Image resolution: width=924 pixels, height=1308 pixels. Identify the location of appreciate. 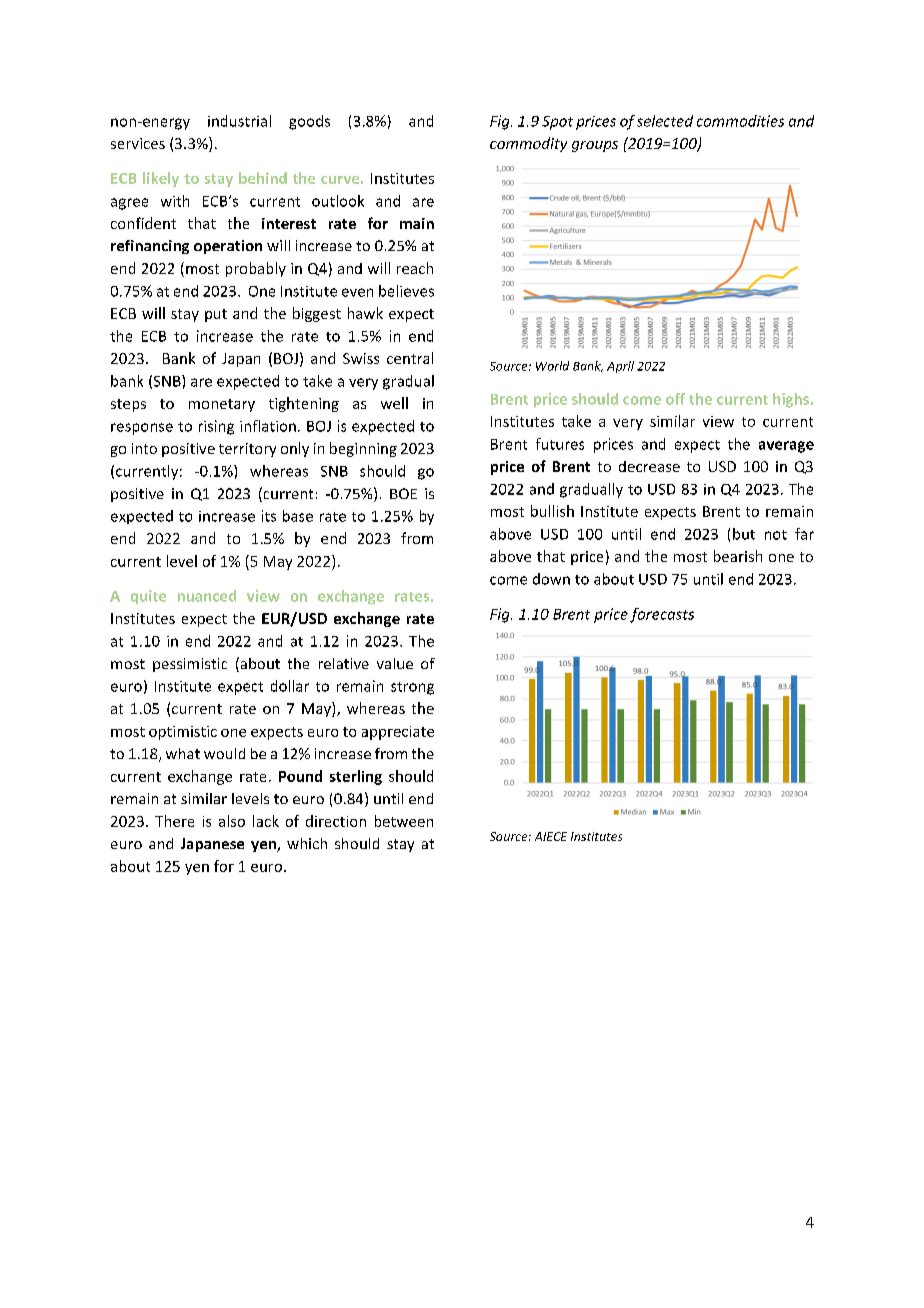
(398, 733).
